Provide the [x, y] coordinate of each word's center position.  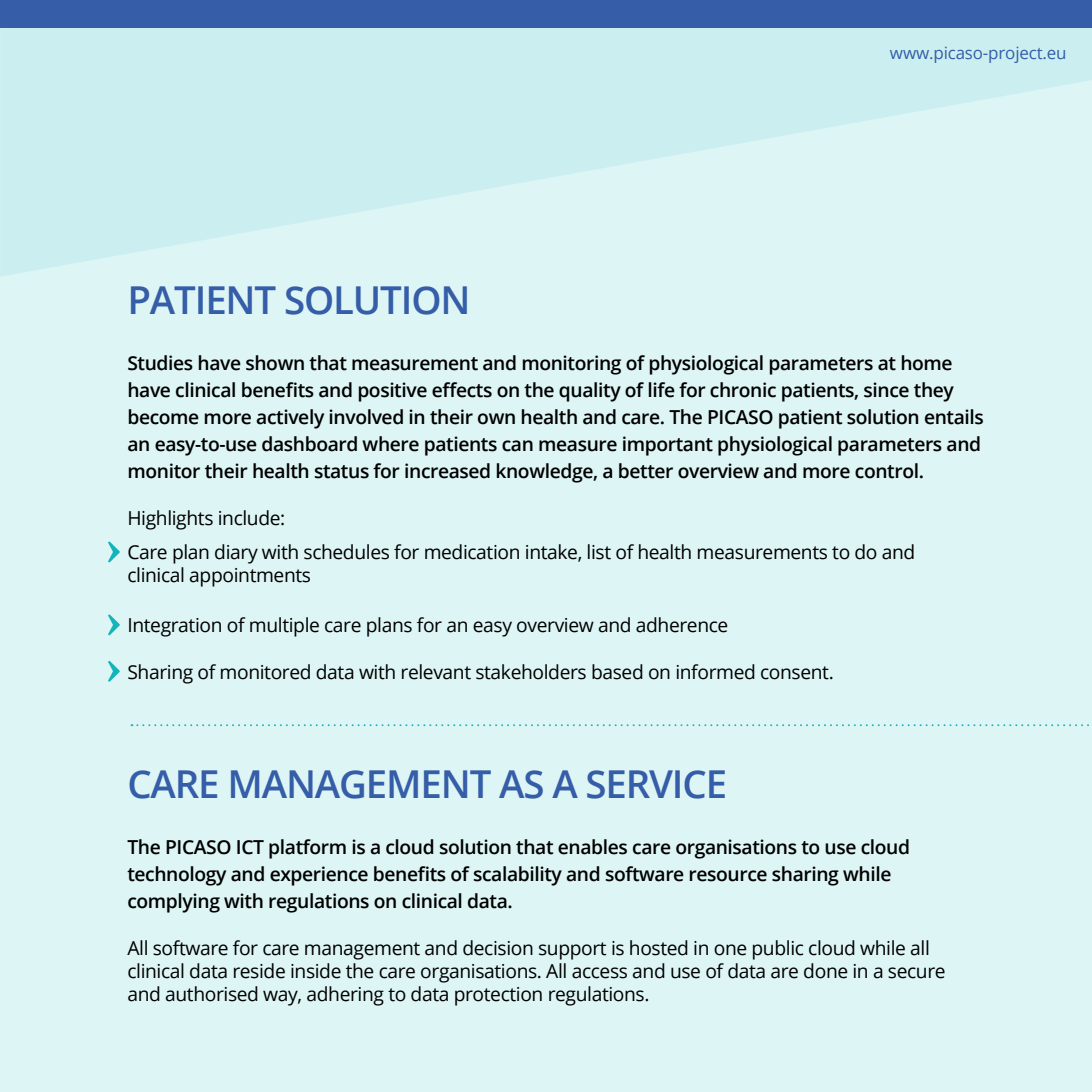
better [646, 471]
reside [259, 971]
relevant [436, 672]
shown [275, 363]
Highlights [171, 520]
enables [592, 847]
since [886, 390]
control [886, 471]
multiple [284, 627]
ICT [250, 847]
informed [716, 672]
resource [728, 876]
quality [590, 392]
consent [796, 673]
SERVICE [656, 784]
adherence [682, 625]
